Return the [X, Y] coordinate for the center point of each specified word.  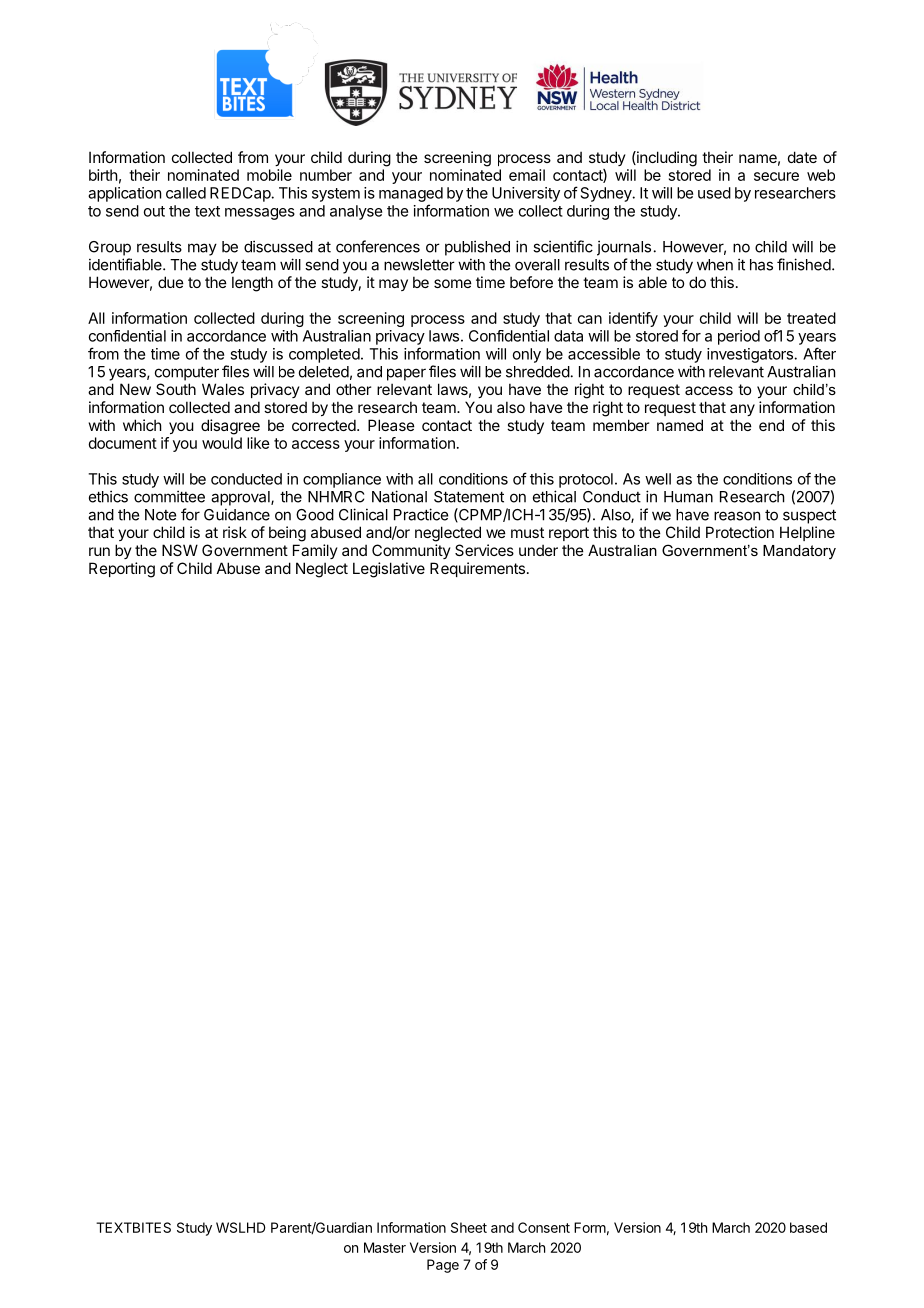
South [176, 389]
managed [411, 194]
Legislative [389, 570]
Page [443, 1266]
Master [385, 1247]
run [99, 551]
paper [406, 374]
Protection [740, 532]
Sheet [469, 1227]
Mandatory [799, 552]
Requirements [477, 569]
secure [776, 176]
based [808, 1227]
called [186, 193]
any [742, 410]
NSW [180, 550]
